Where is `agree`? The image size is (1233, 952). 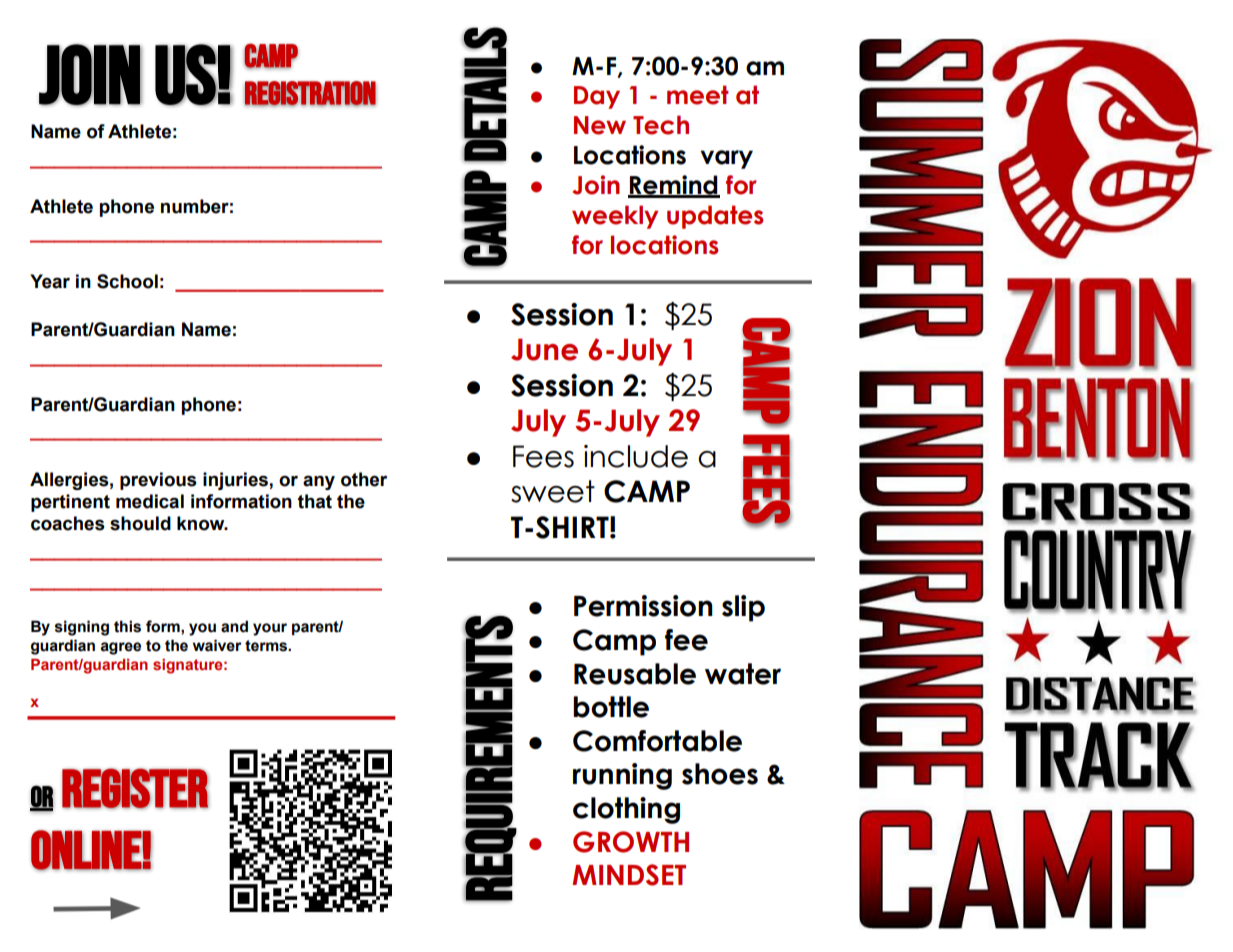 agree is located at coordinates (121, 648).
